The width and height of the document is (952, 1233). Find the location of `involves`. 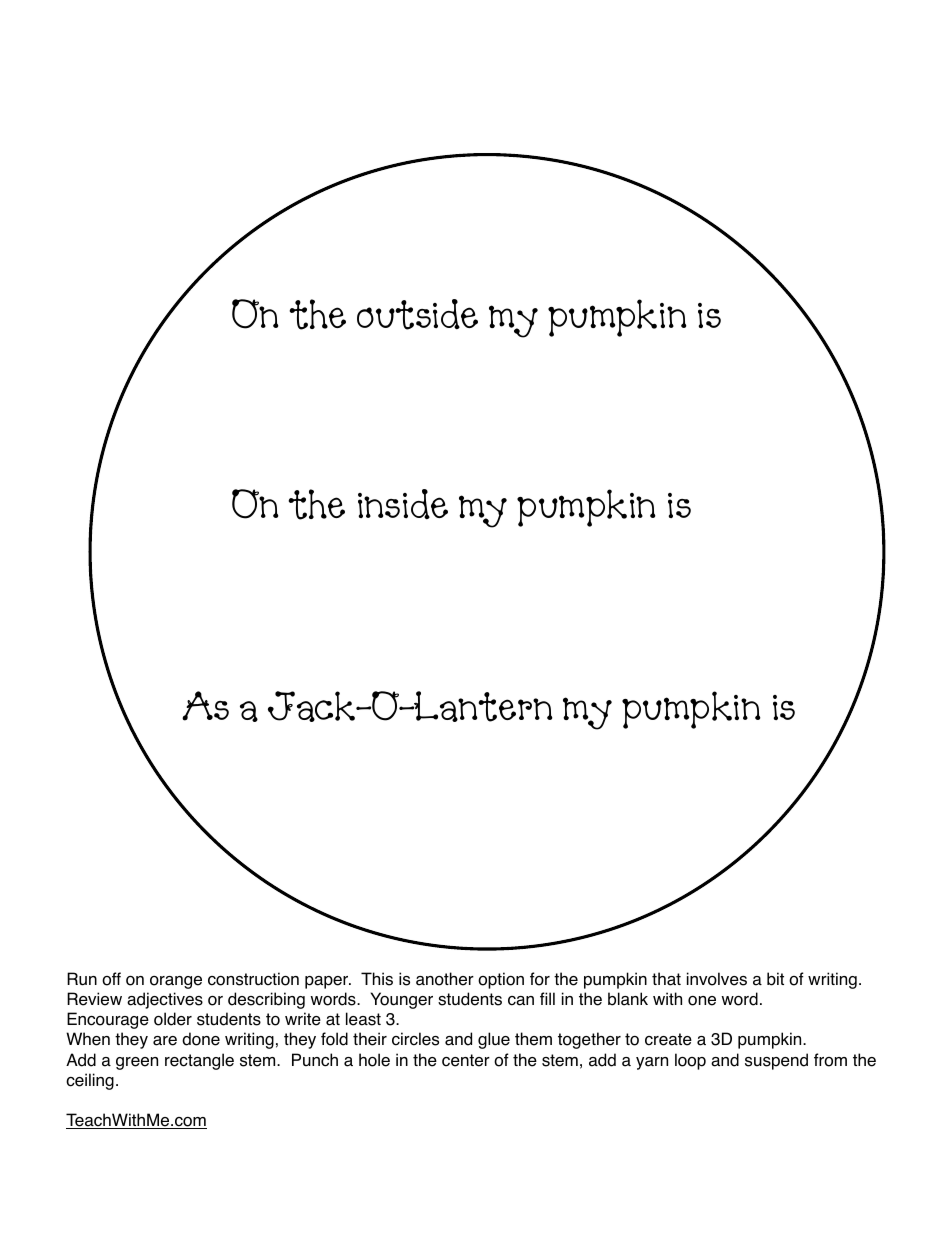

involves is located at coordinates (717, 979).
